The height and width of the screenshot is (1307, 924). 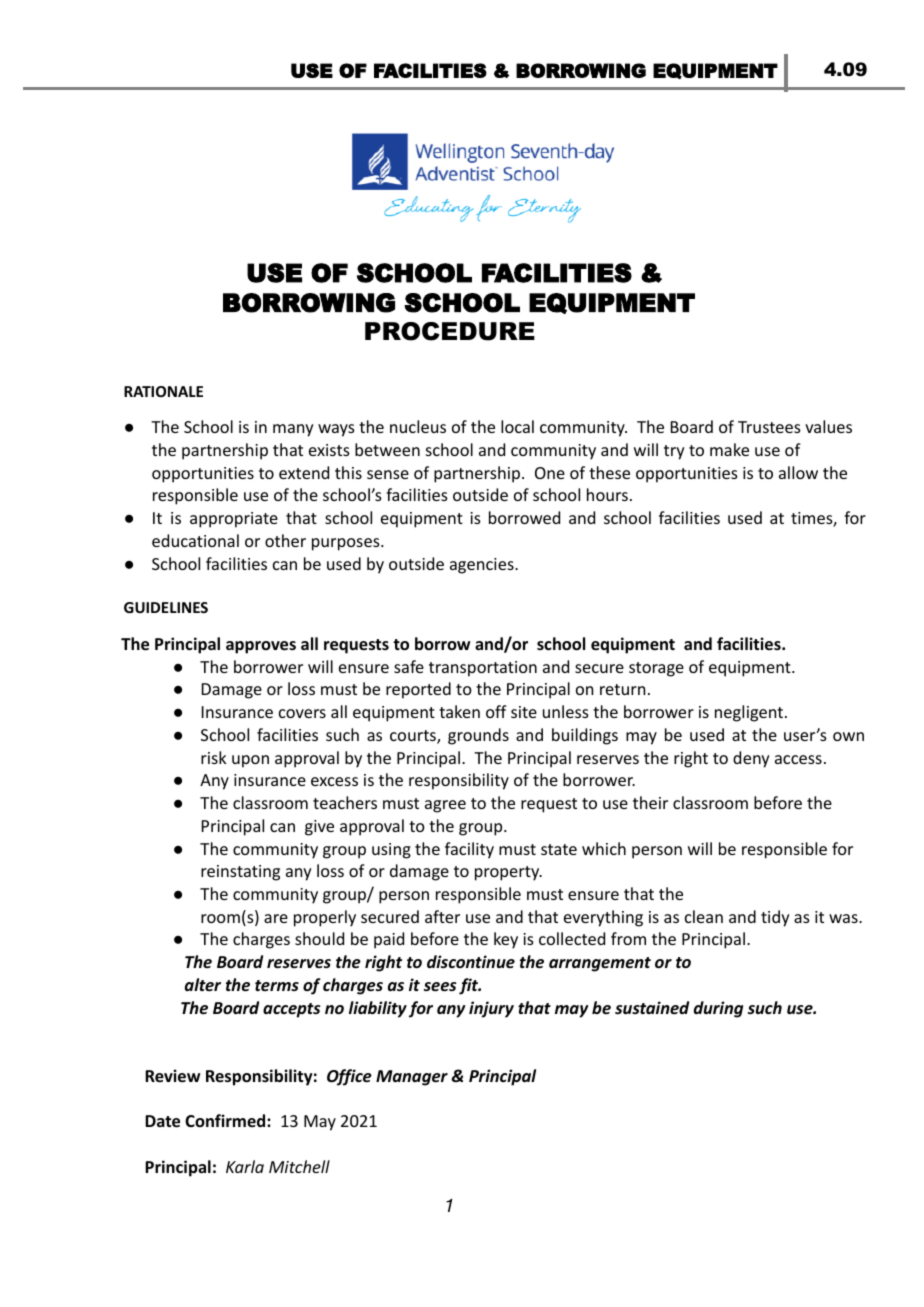 What do you see at coordinates (163, 391) in the screenshot?
I see `RATIONALE` at bounding box center [163, 391].
